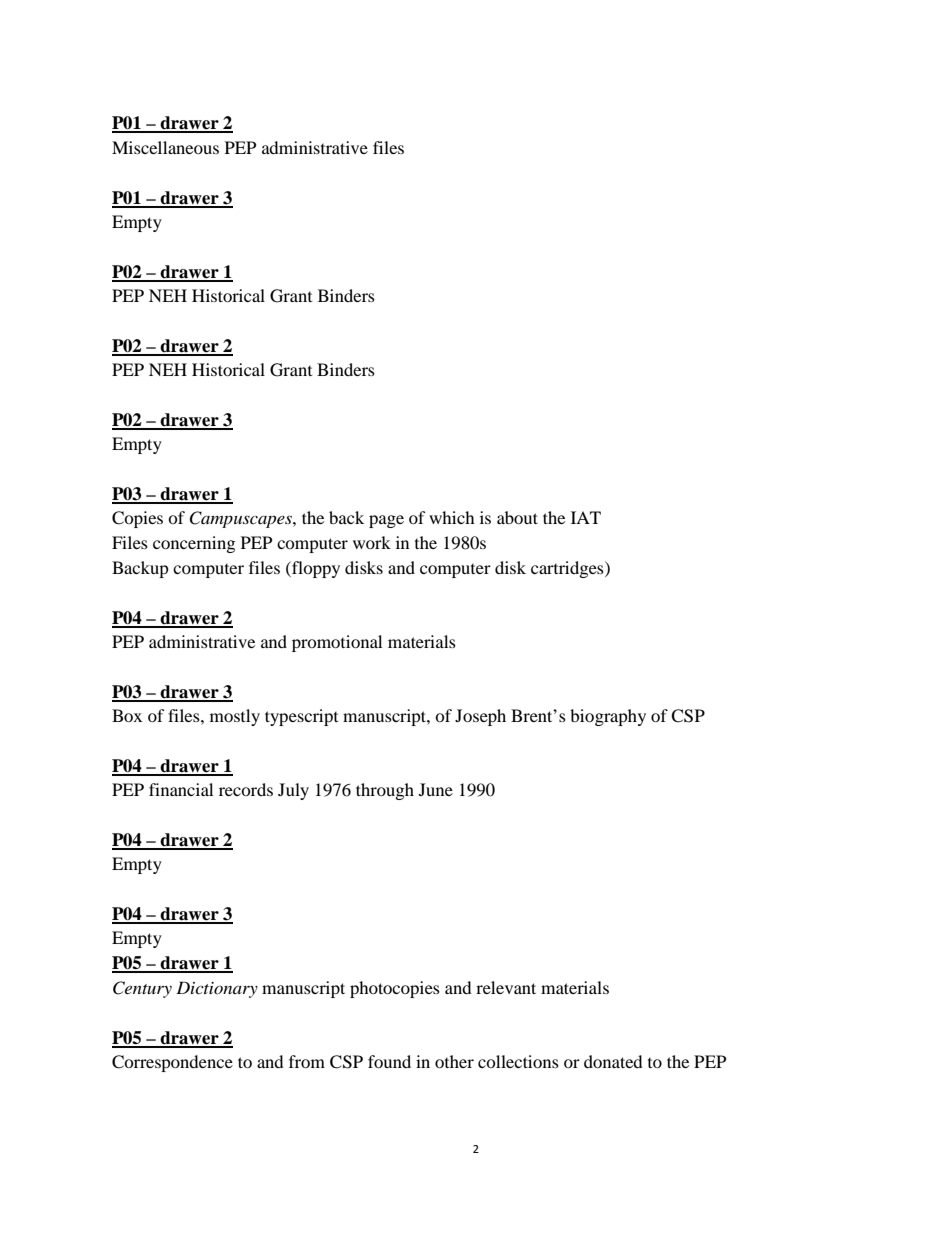 The height and width of the screenshot is (1233, 952). I want to click on concerning, so click(194, 544).
